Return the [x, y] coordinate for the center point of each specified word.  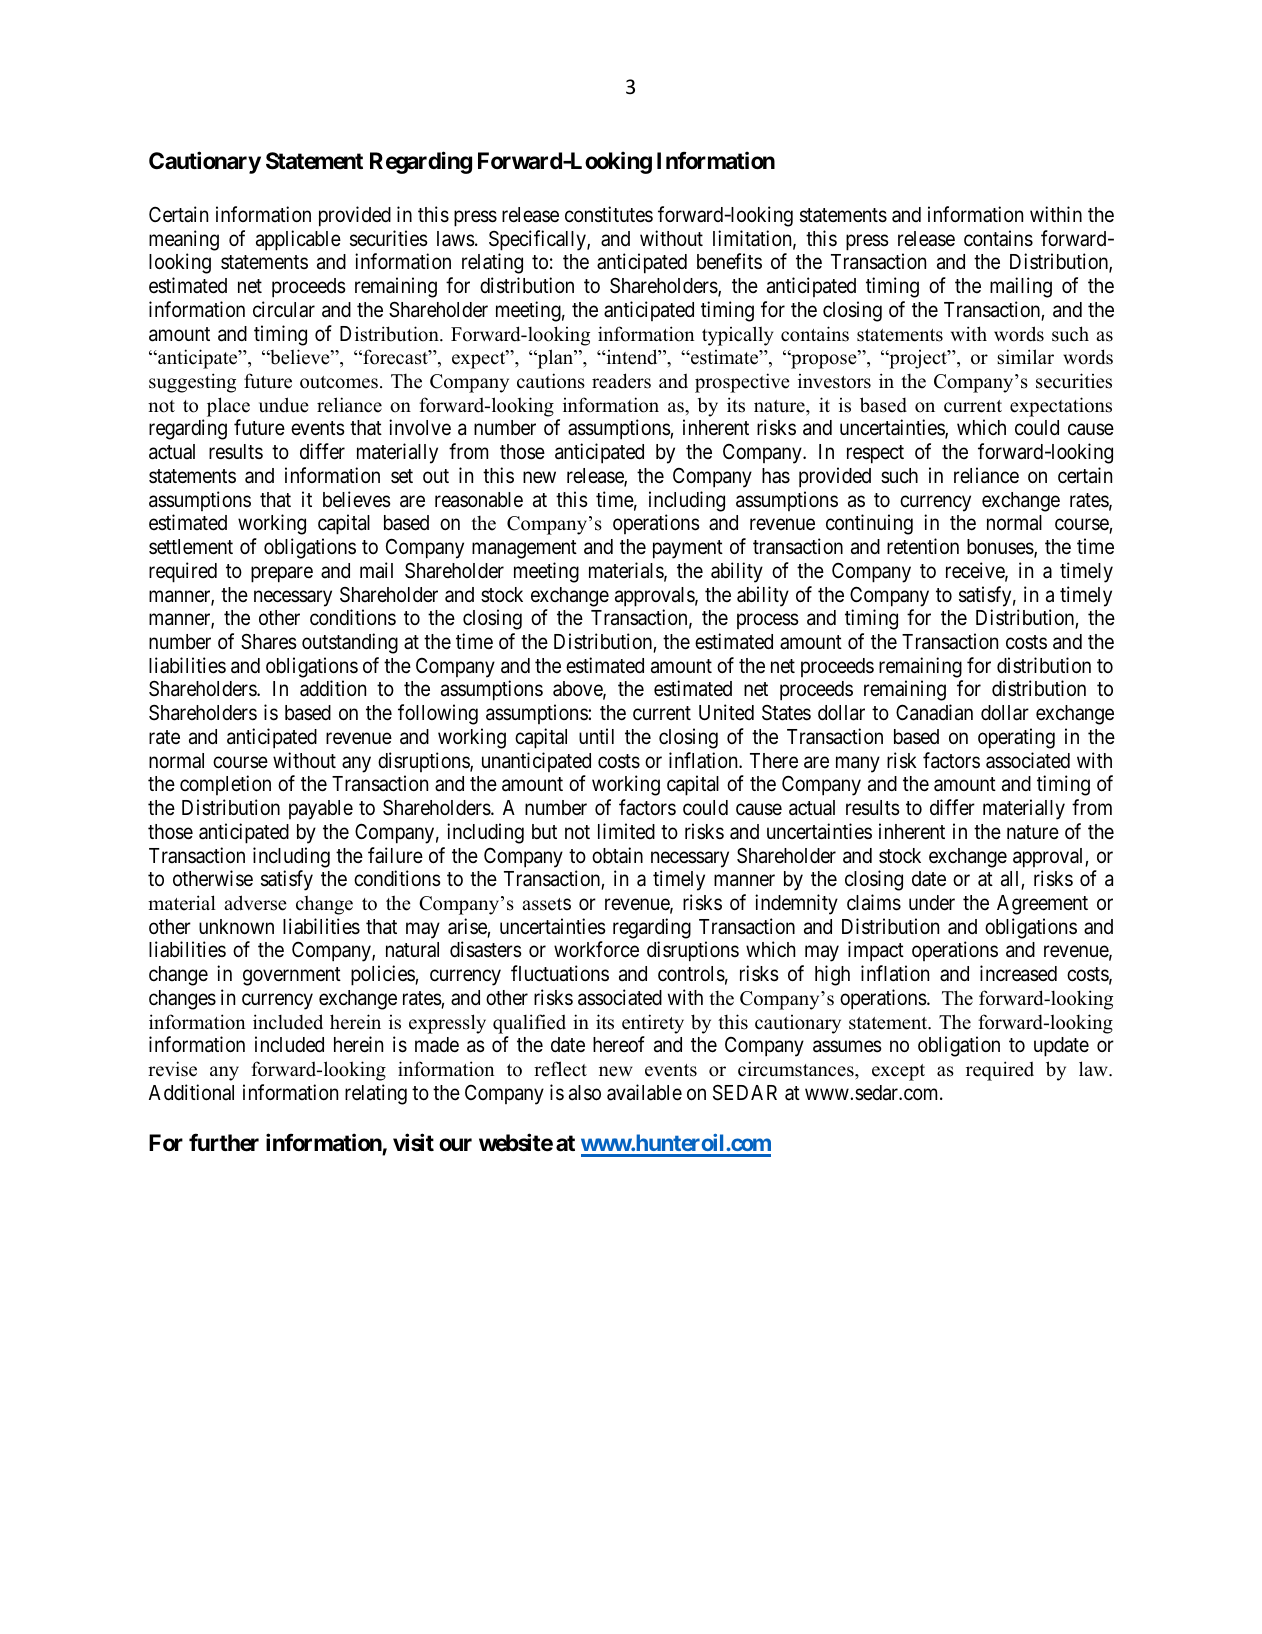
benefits [729, 261]
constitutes [609, 214]
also [585, 1093]
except [898, 1072]
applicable [298, 240]
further [224, 1143]
